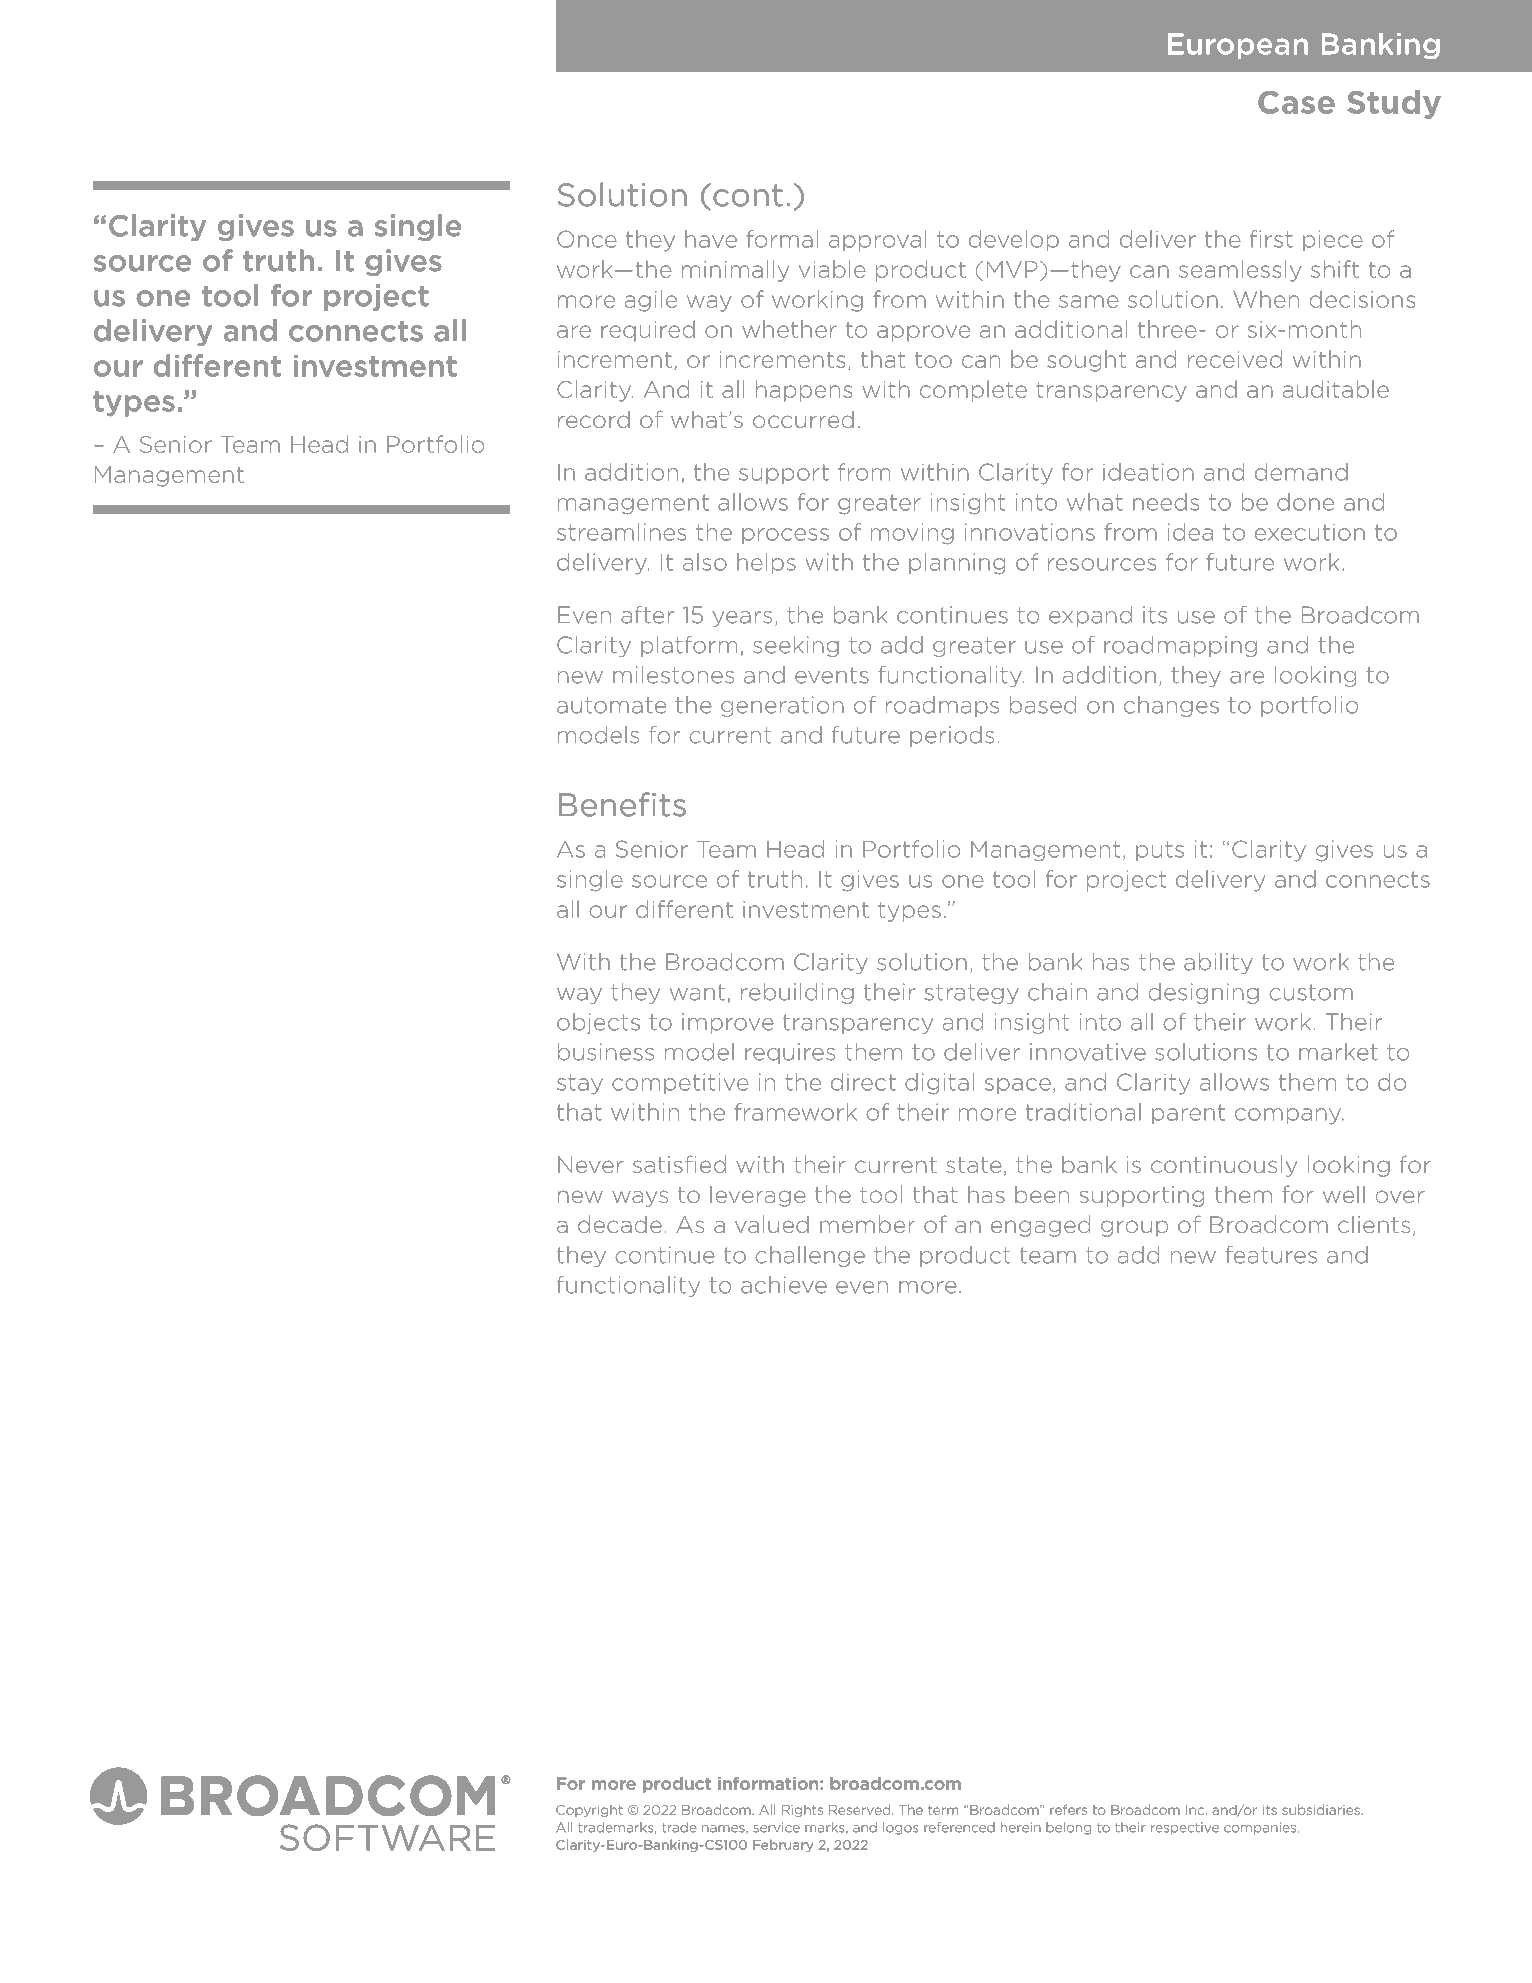  Describe the element at coordinates (697, 992) in the image. I see `want` at that location.
